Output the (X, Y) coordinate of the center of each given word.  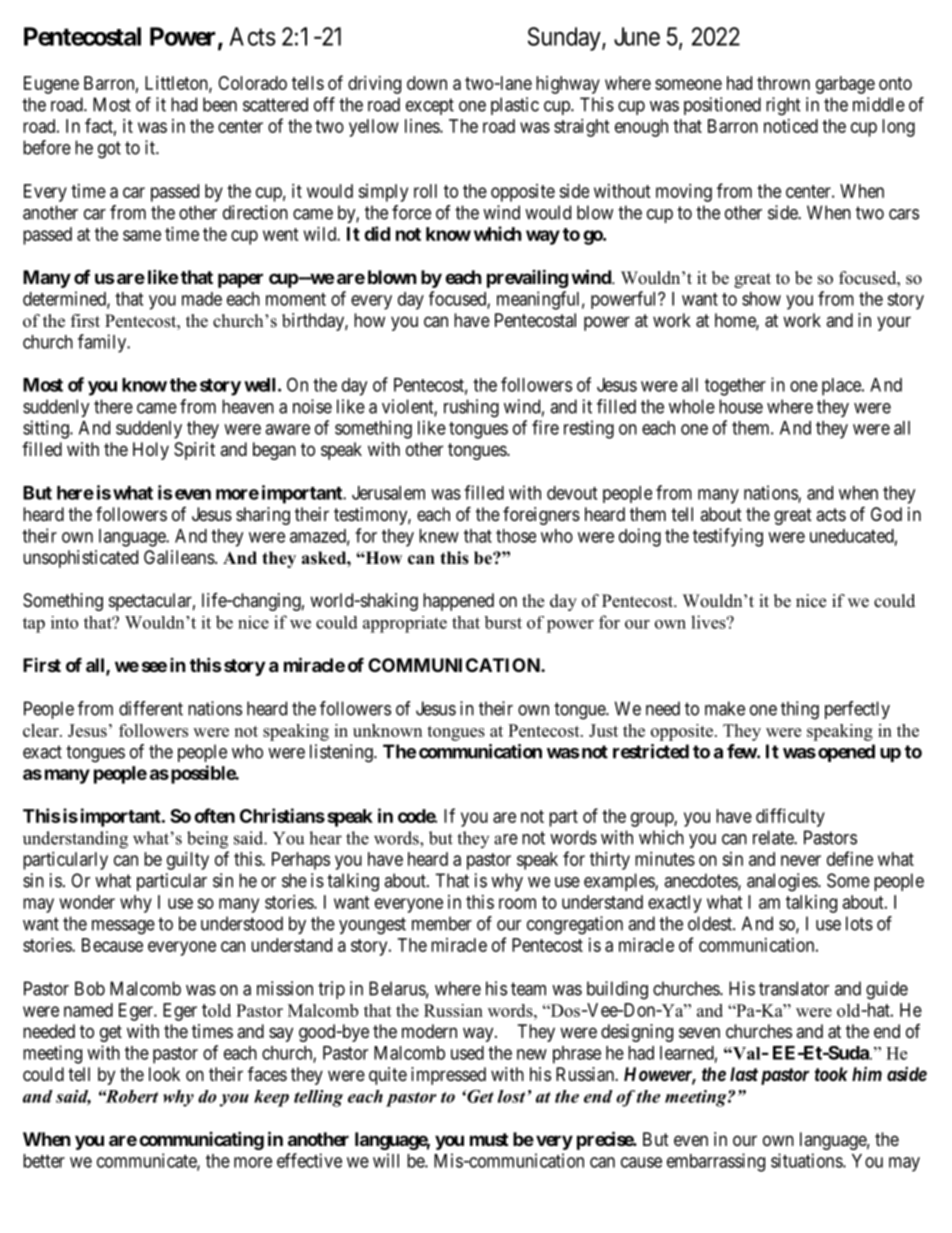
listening (342, 753)
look (164, 1074)
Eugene (51, 85)
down (427, 83)
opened (846, 753)
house (741, 406)
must (489, 1139)
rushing (471, 408)
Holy (151, 451)
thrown (783, 83)
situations (807, 1160)
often (214, 815)
